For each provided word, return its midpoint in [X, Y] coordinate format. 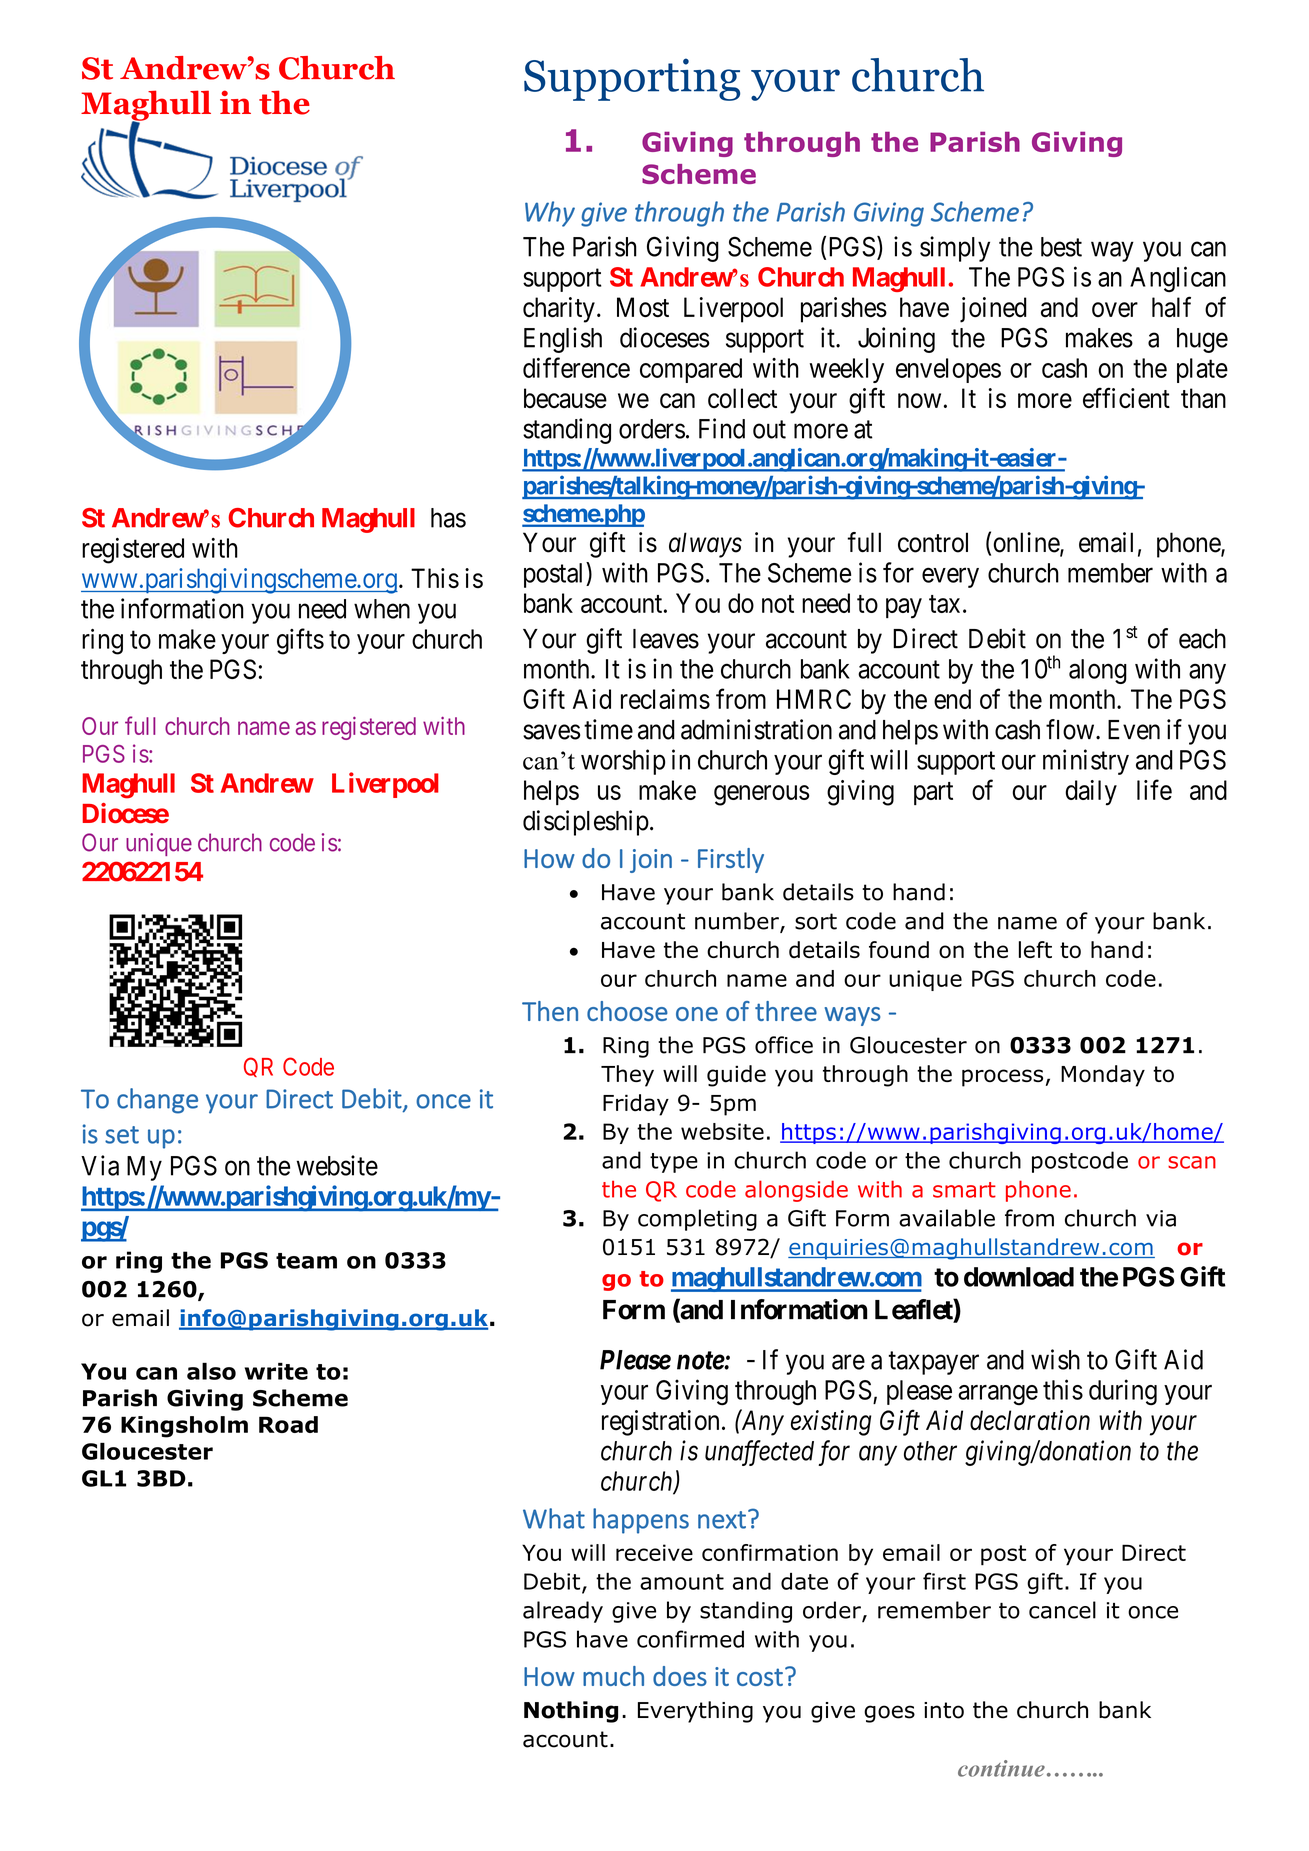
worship [623, 762]
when [382, 609]
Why [550, 214]
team [306, 1261]
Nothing [571, 1712]
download [1019, 1277]
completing [697, 1220]
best [1061, 247]
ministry [1086, 762]
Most [643, 307]
